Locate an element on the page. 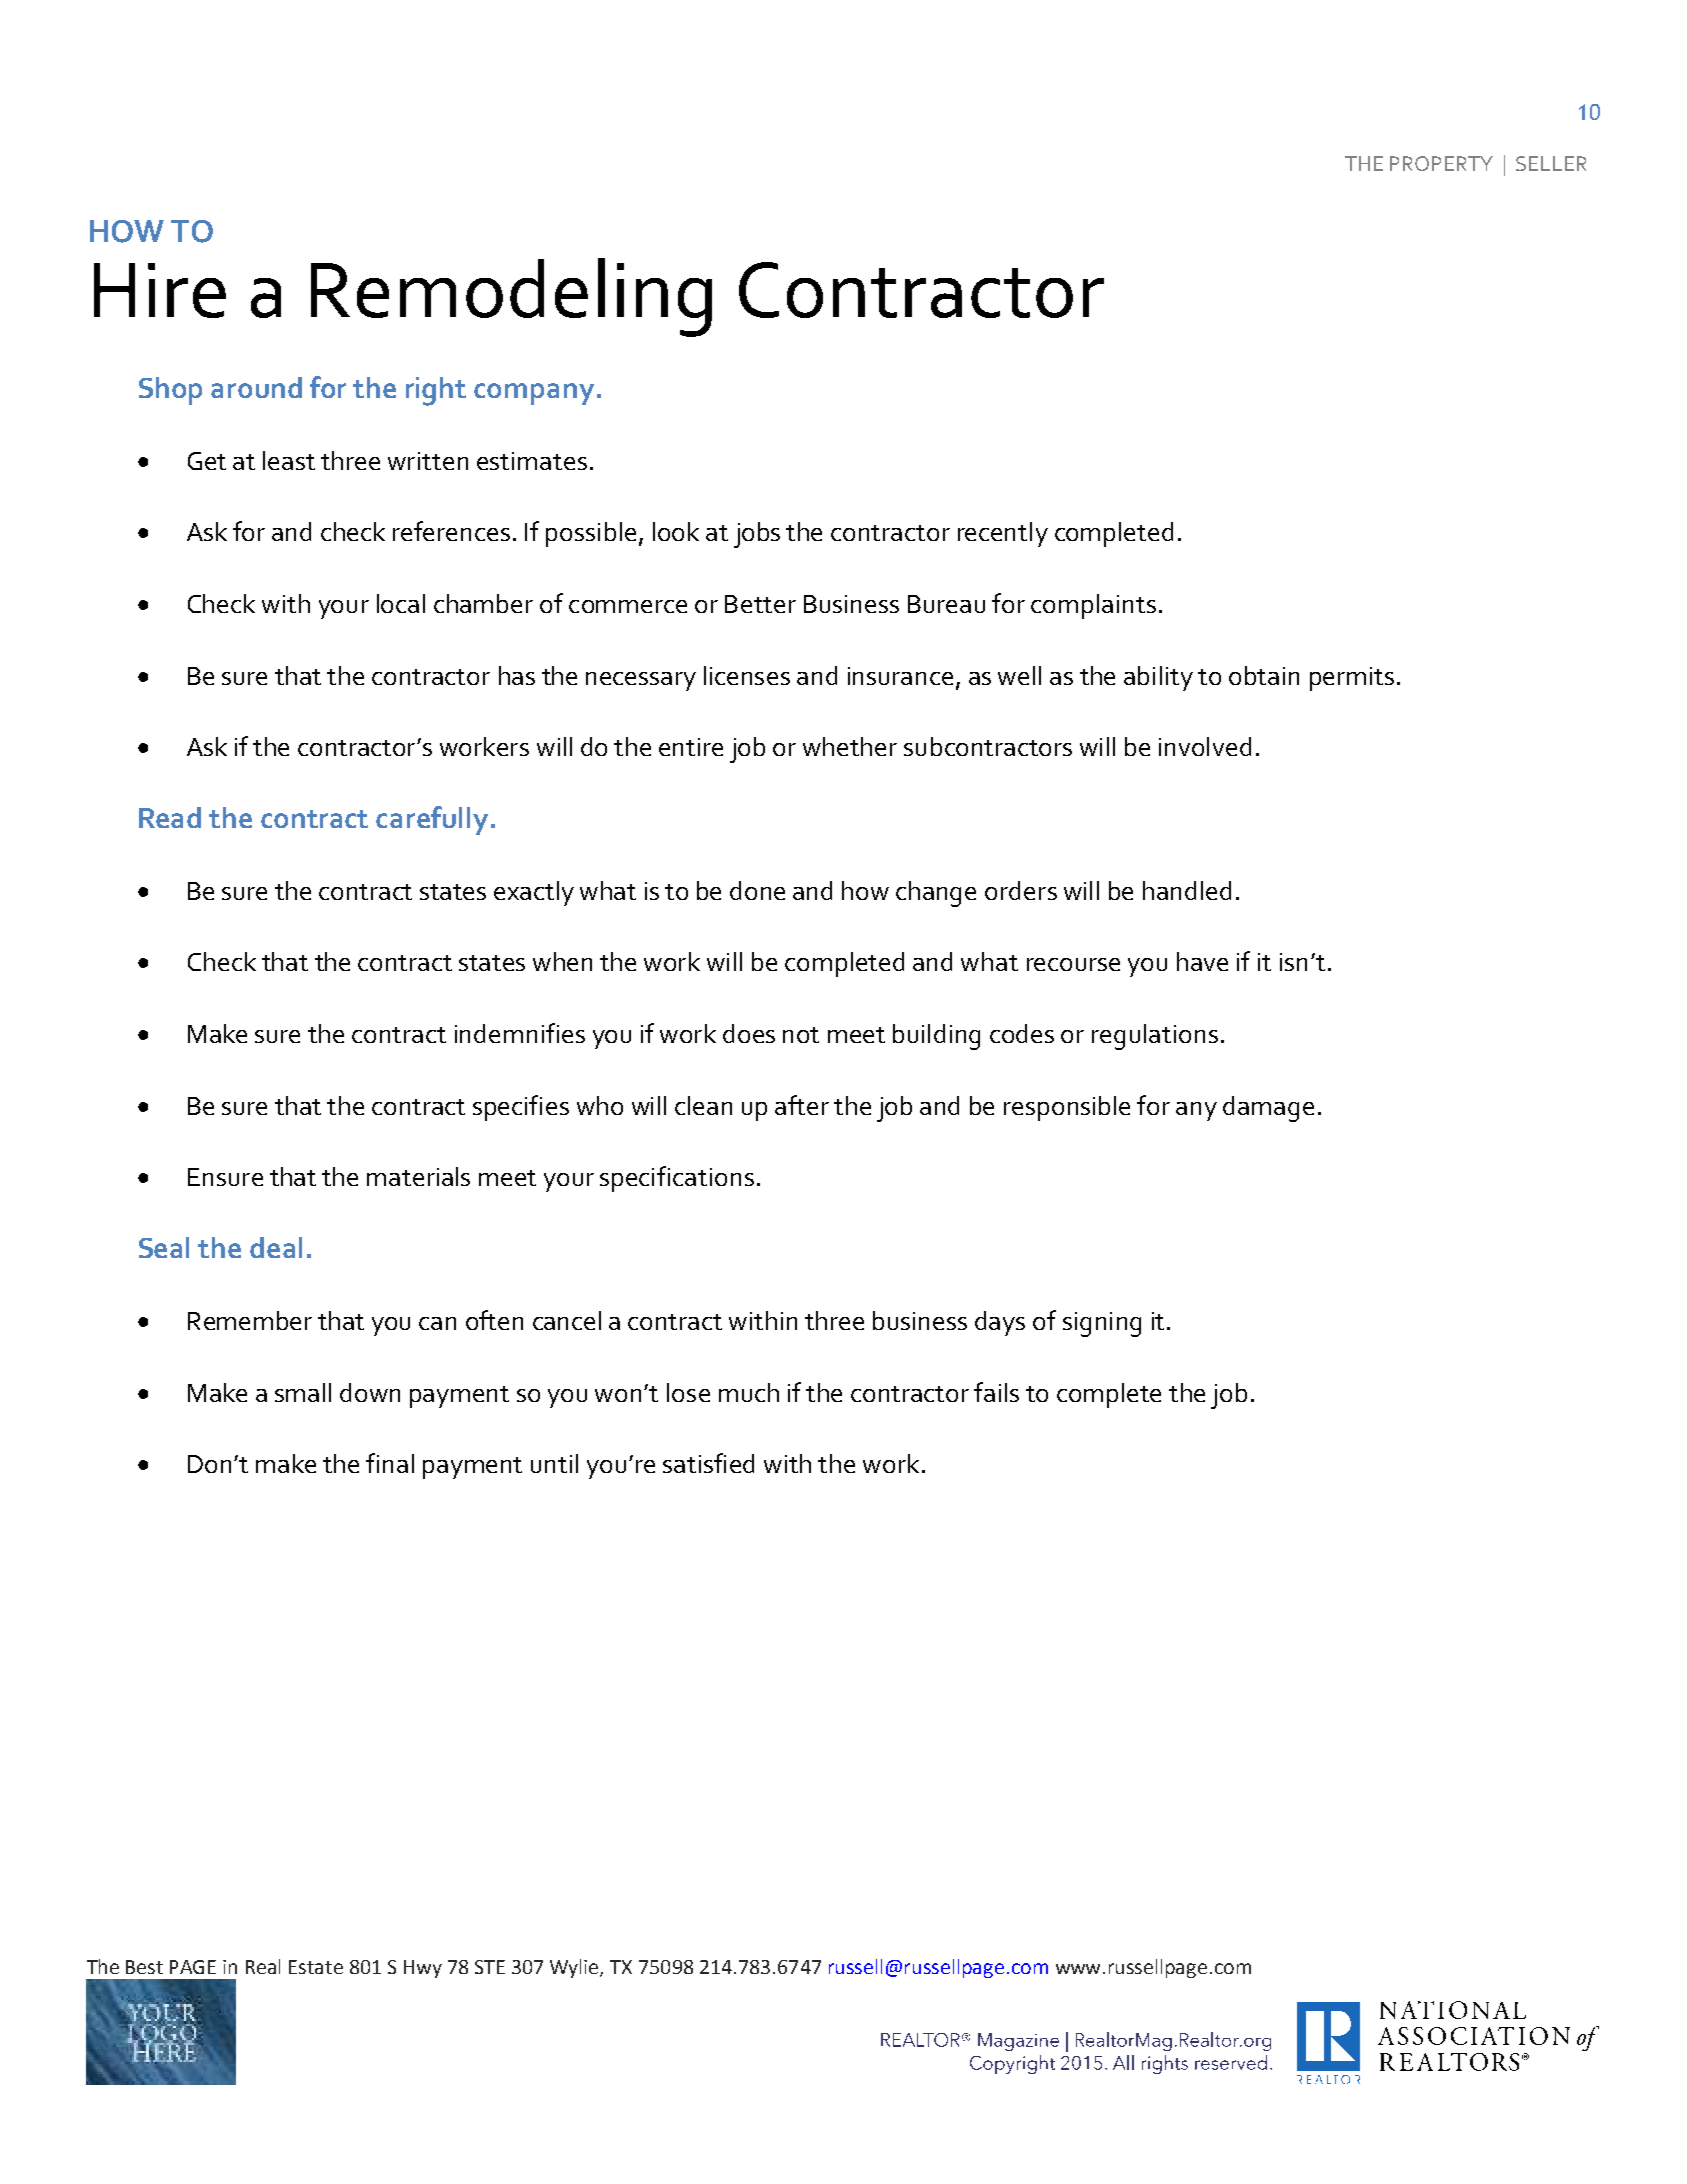 This page has width=1687, height=2184. carefully is located at coordinates (432, 820).
